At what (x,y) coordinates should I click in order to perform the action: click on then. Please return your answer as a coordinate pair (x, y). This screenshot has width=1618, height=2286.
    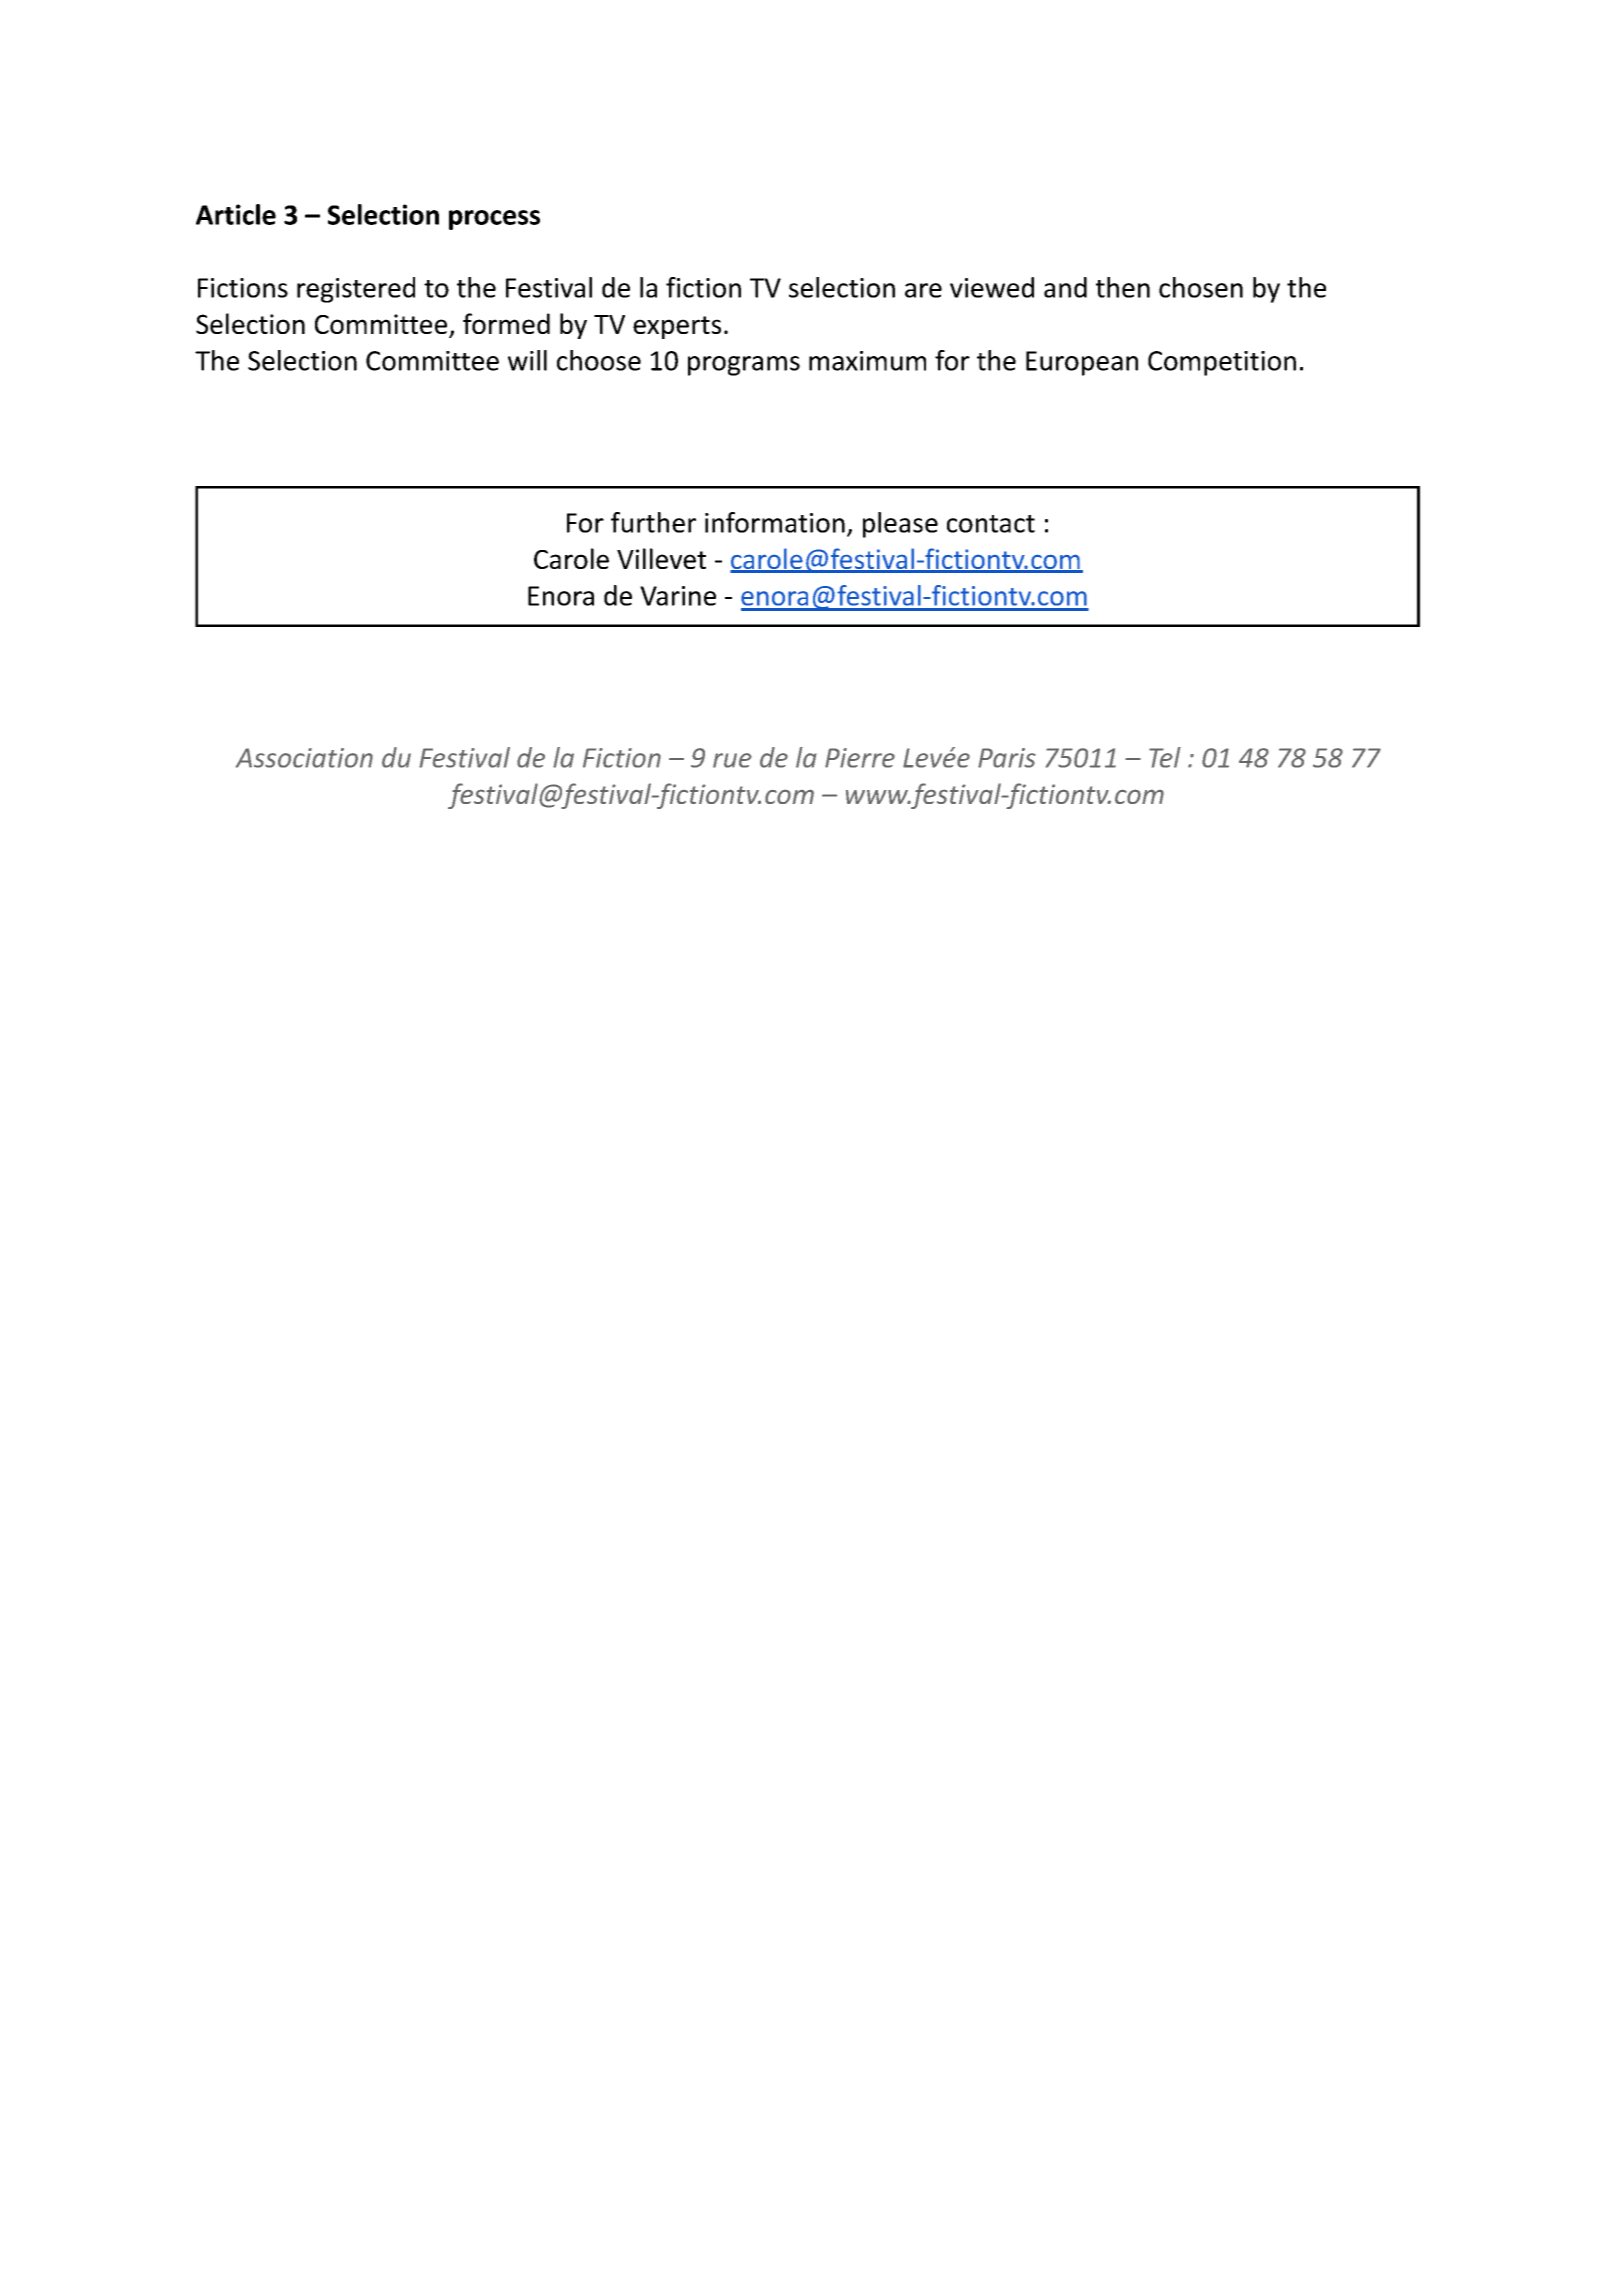
    Looking at the image, I should click on (1123, 287).
